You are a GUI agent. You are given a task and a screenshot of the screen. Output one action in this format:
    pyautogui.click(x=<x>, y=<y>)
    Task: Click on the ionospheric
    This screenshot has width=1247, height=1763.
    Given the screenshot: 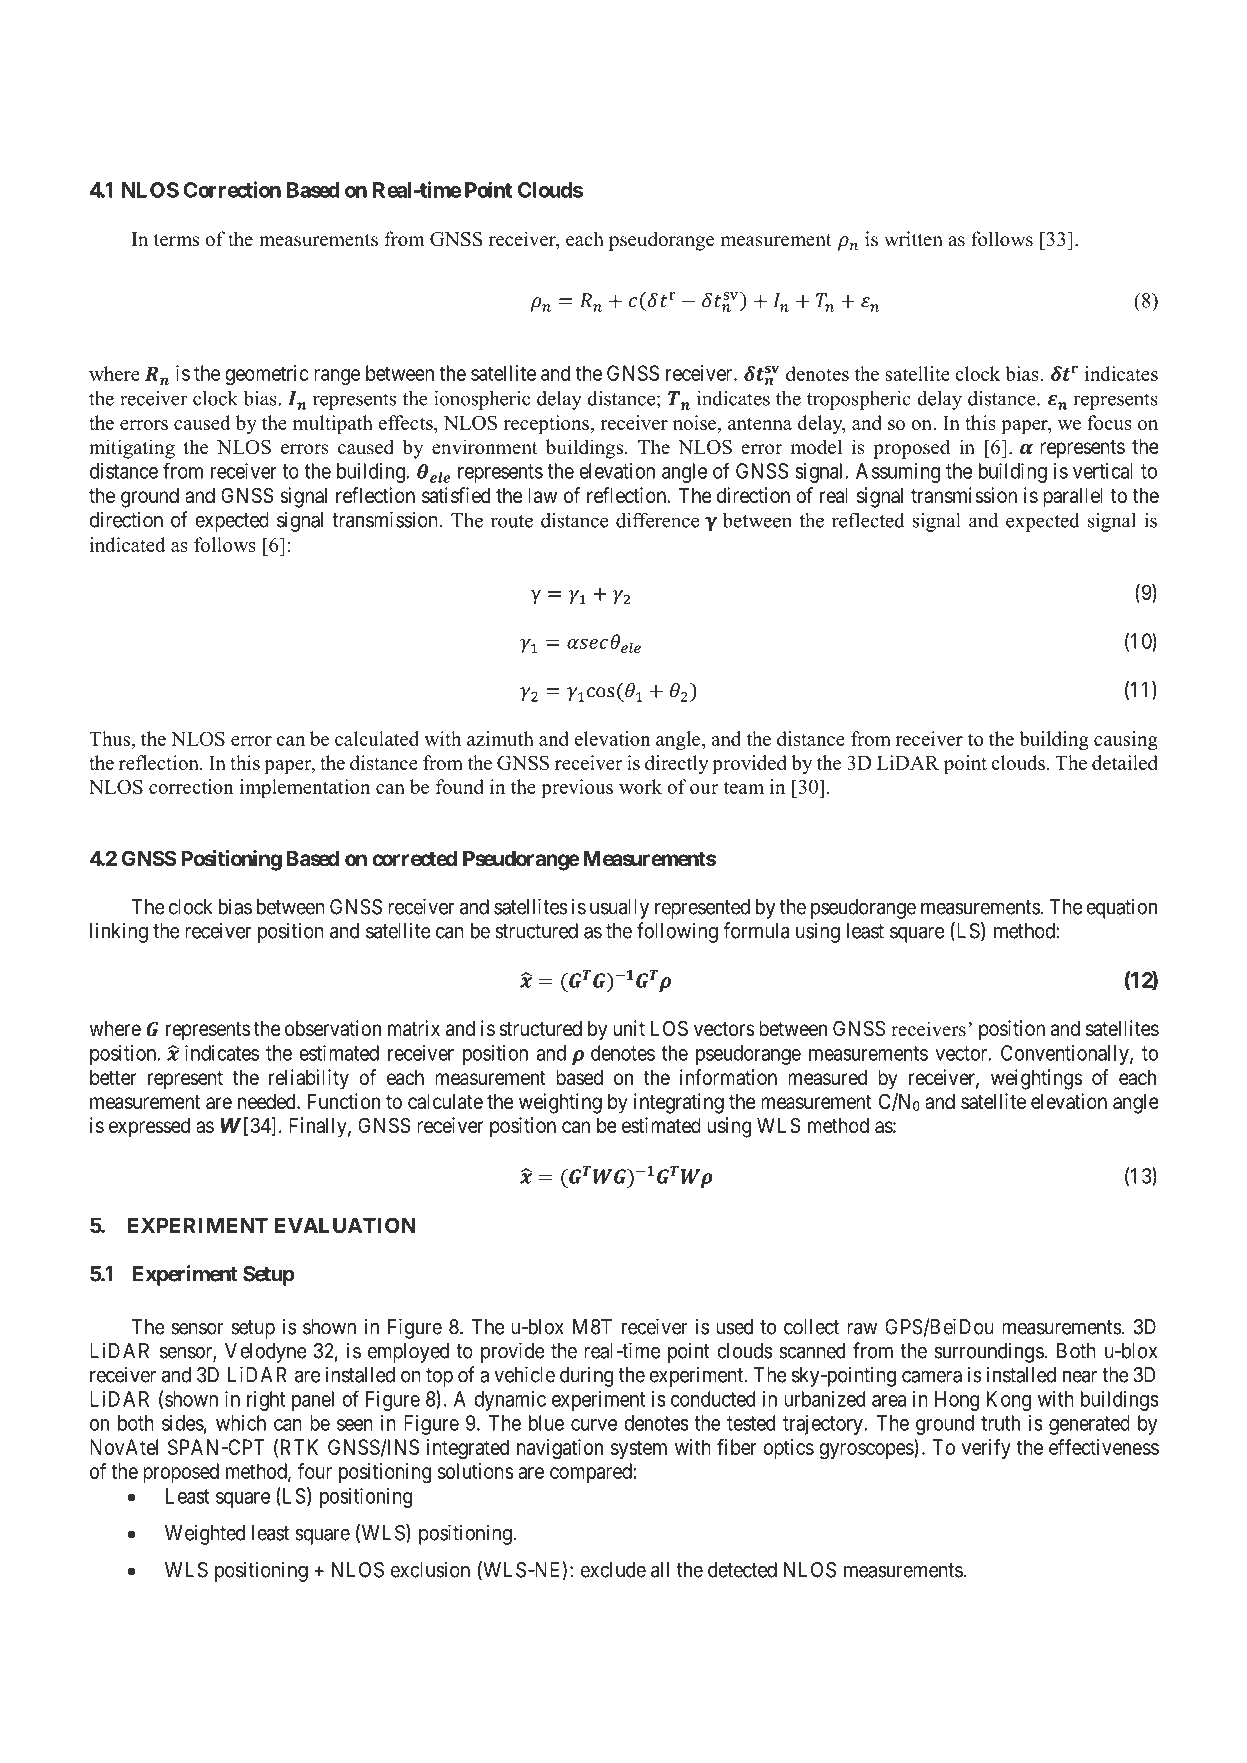 What is the action you would take?
    pyautogui.click(x=482, y=400)
